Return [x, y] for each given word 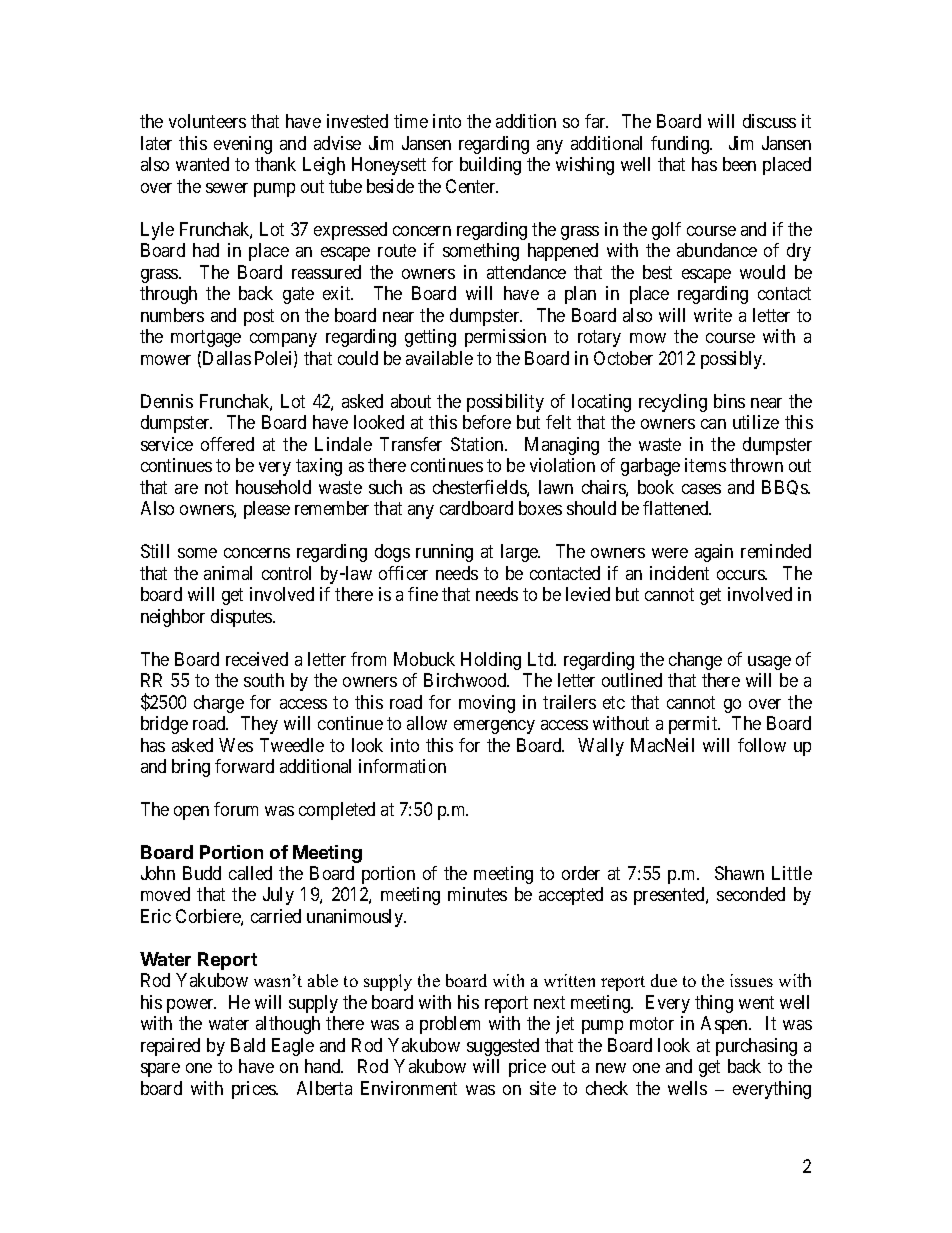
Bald [248, 1045]
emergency [494, 727]
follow [762, 745]
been [739, 164]
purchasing [756, 1047]
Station [478, 444]
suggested [503, 1047]
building [490, 166]
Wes [236, 745]
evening [243, 145]
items [705, 465]
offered [227, 444]
